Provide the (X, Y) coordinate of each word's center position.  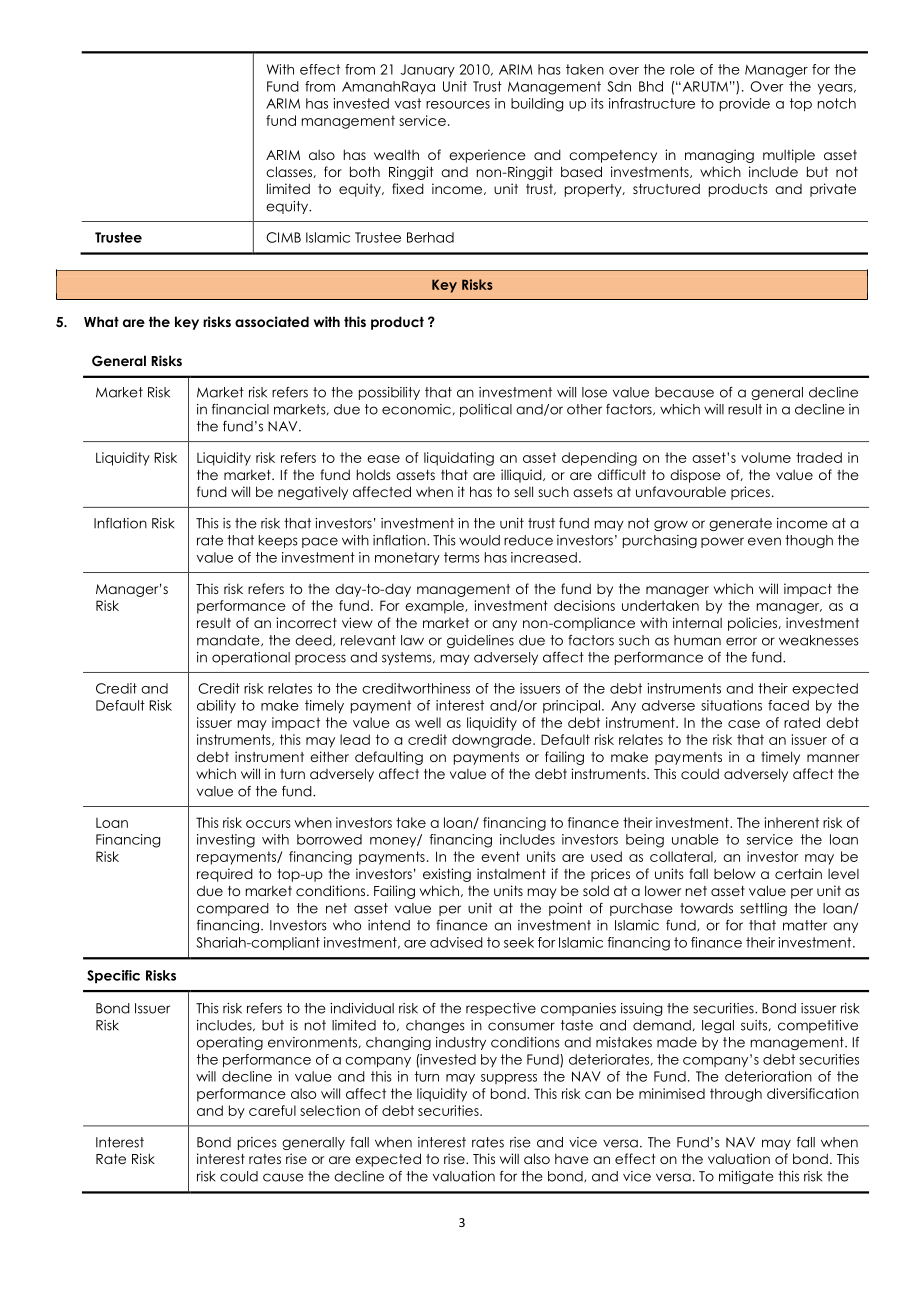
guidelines (480, 641)
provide (745, 104)
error (741, 641)
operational (251, 658)
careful (272, 1110)
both (365, 171)
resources (458, 105)
